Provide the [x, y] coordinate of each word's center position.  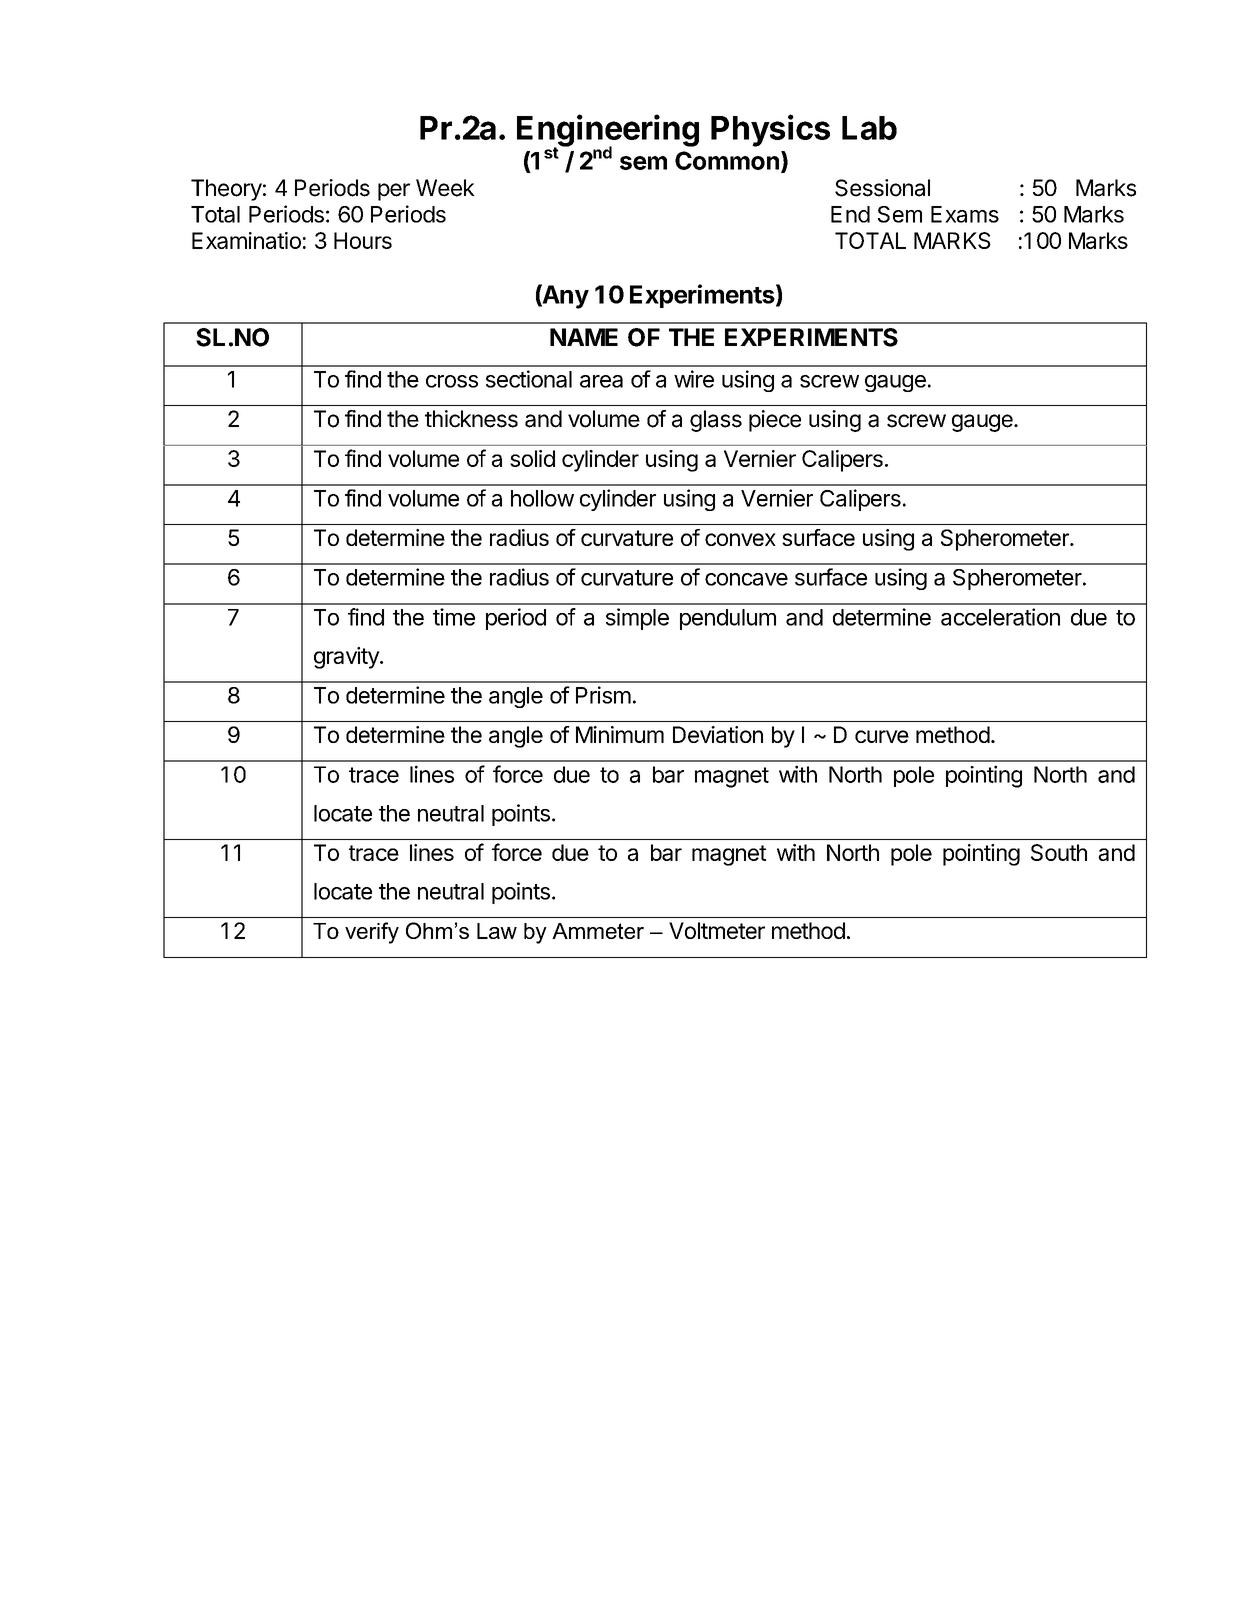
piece [775, 421]
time [454, 617]
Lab [869, 128]
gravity [347, 658]
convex [740, 539]
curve [882, 736]
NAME [584, 337]
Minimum [620, 734]
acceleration [1000, 617]
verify [372, 933]
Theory [226, 190]
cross [452, 381]
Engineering [608, 131]
